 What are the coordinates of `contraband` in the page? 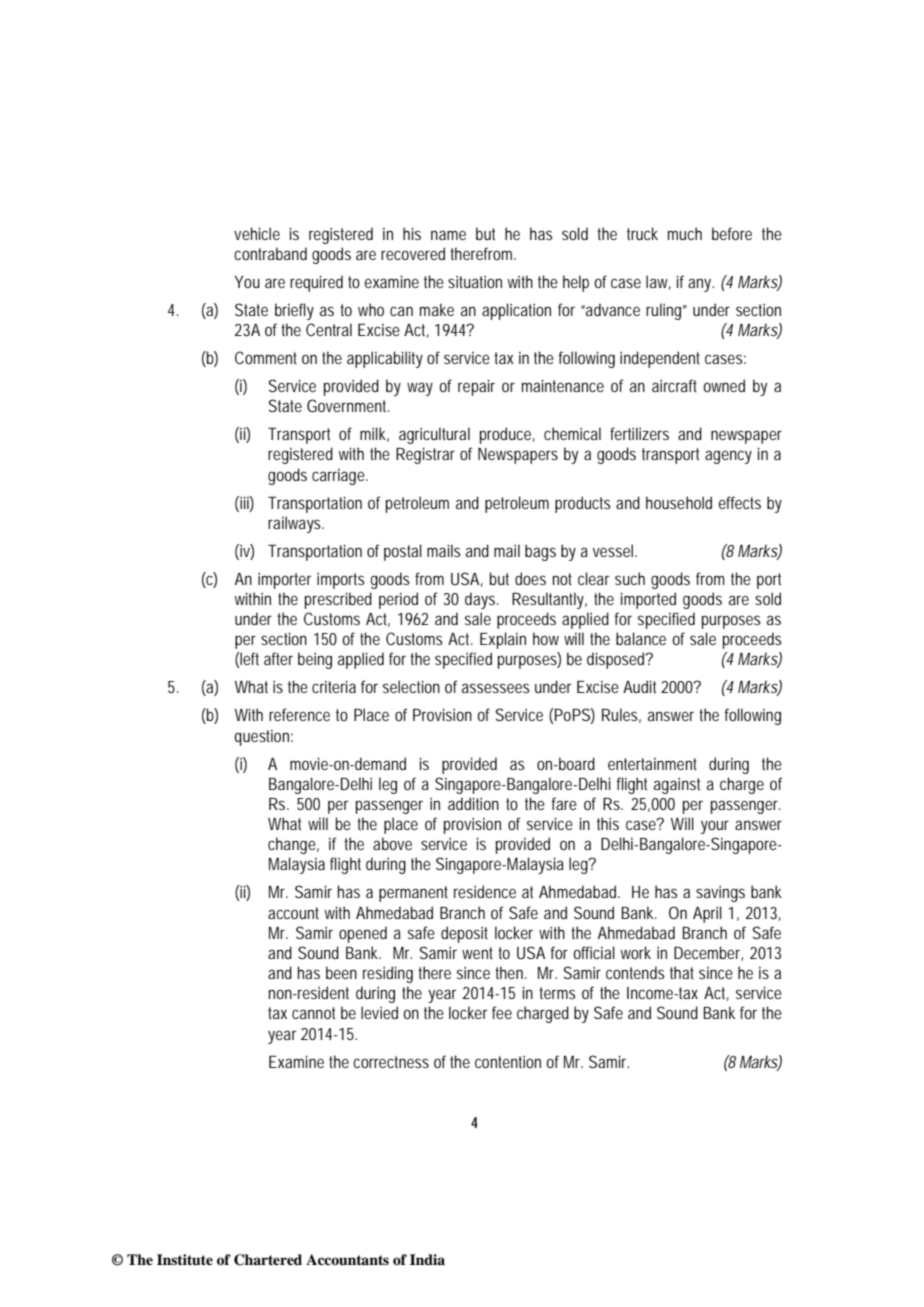 It's located at (270, 253).
